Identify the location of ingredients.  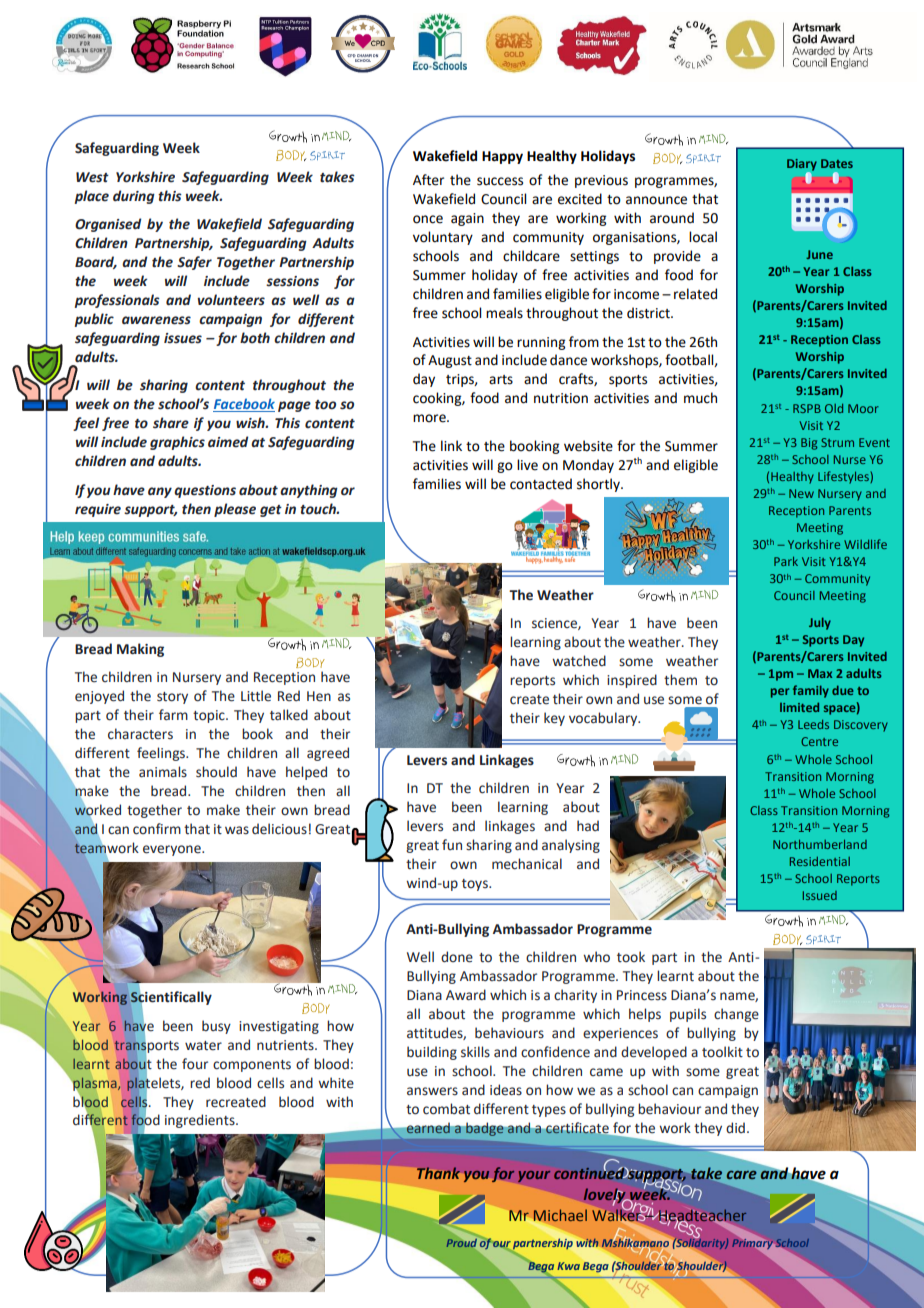
(201, 1121).
